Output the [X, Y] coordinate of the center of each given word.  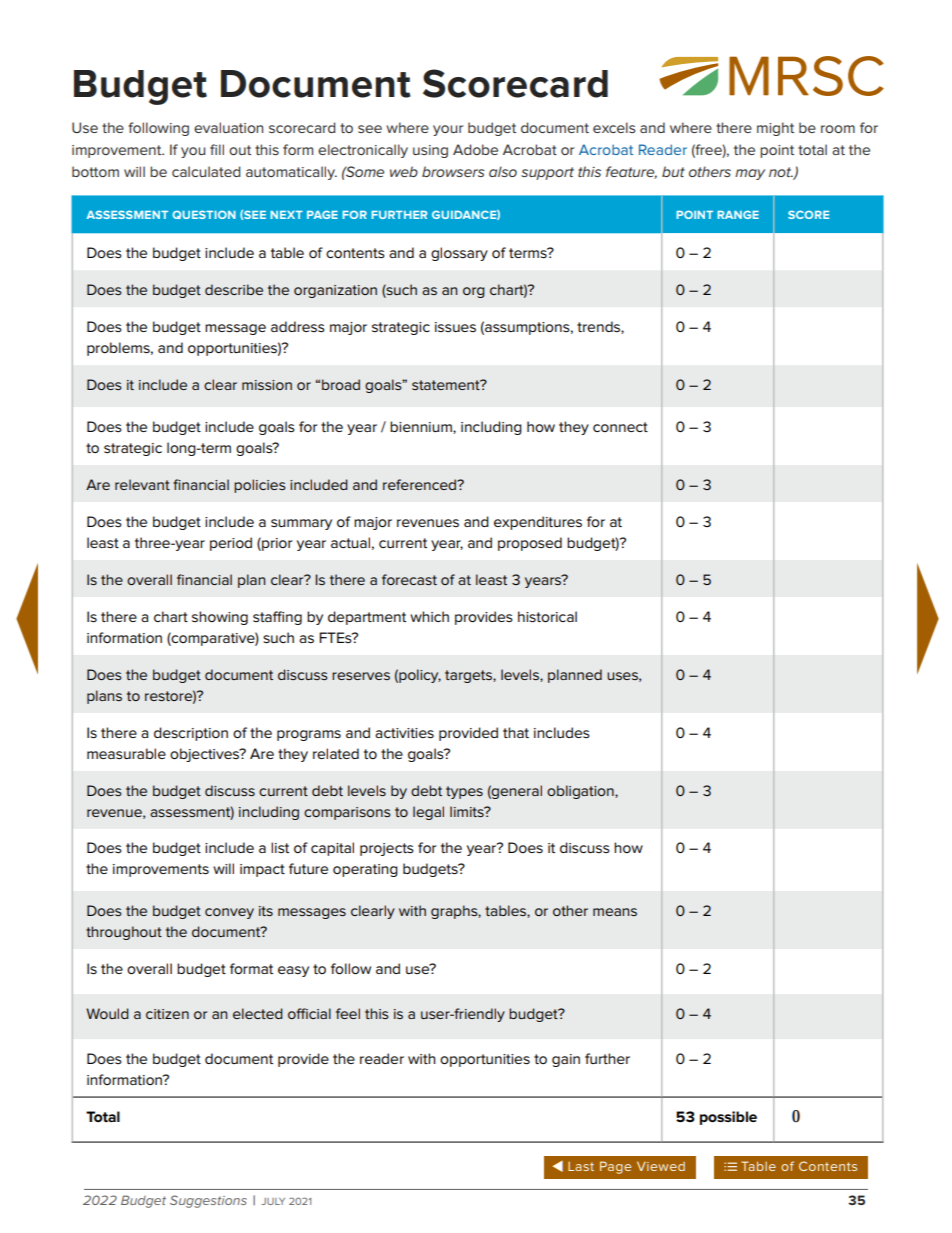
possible [728, 1118]
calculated [206, 171]
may [750, 174]
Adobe [475, 149]
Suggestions [208, 1201]
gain [566, 1060]
